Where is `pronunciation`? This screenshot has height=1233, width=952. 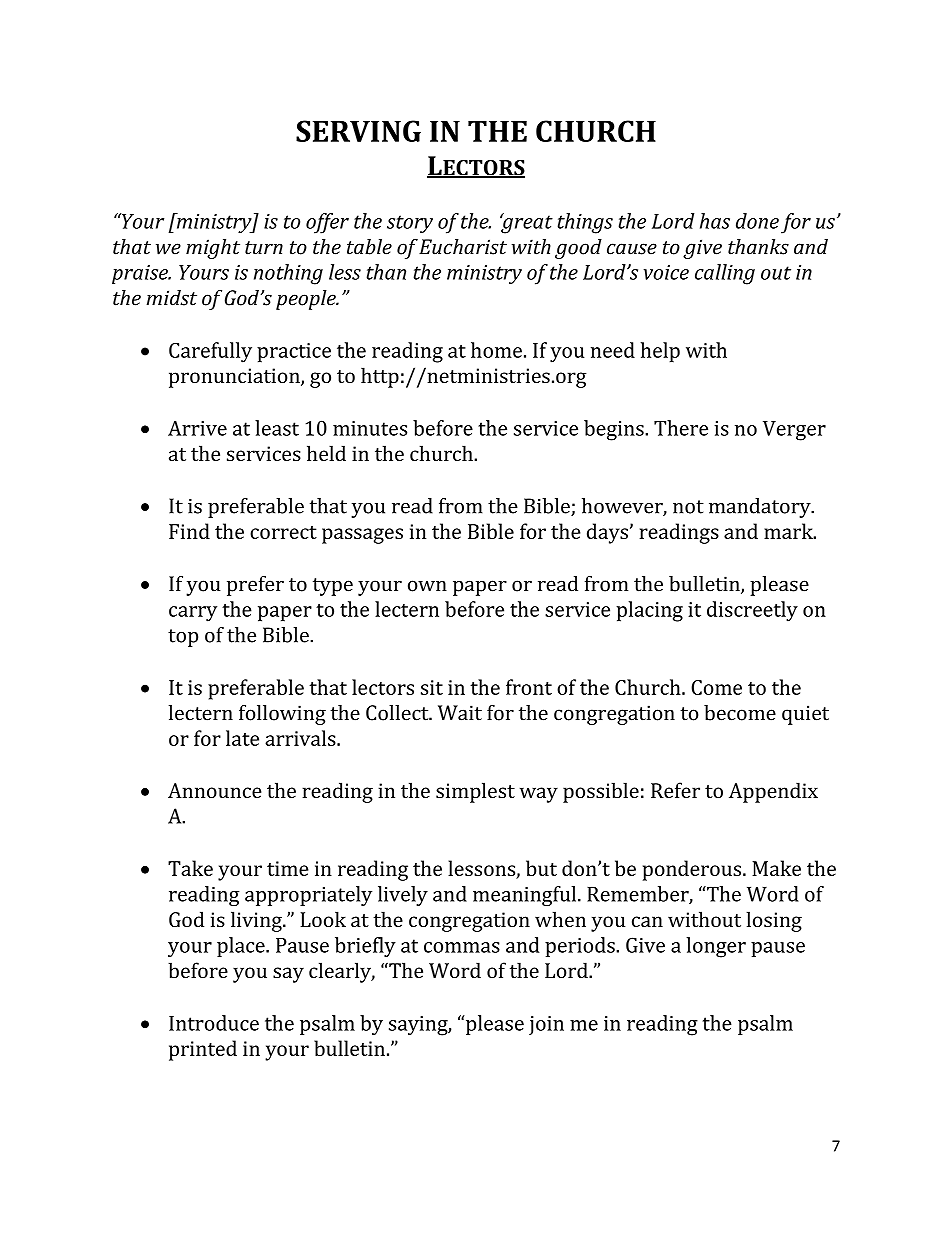
pronunciation is located at coordinates (235, 378).
